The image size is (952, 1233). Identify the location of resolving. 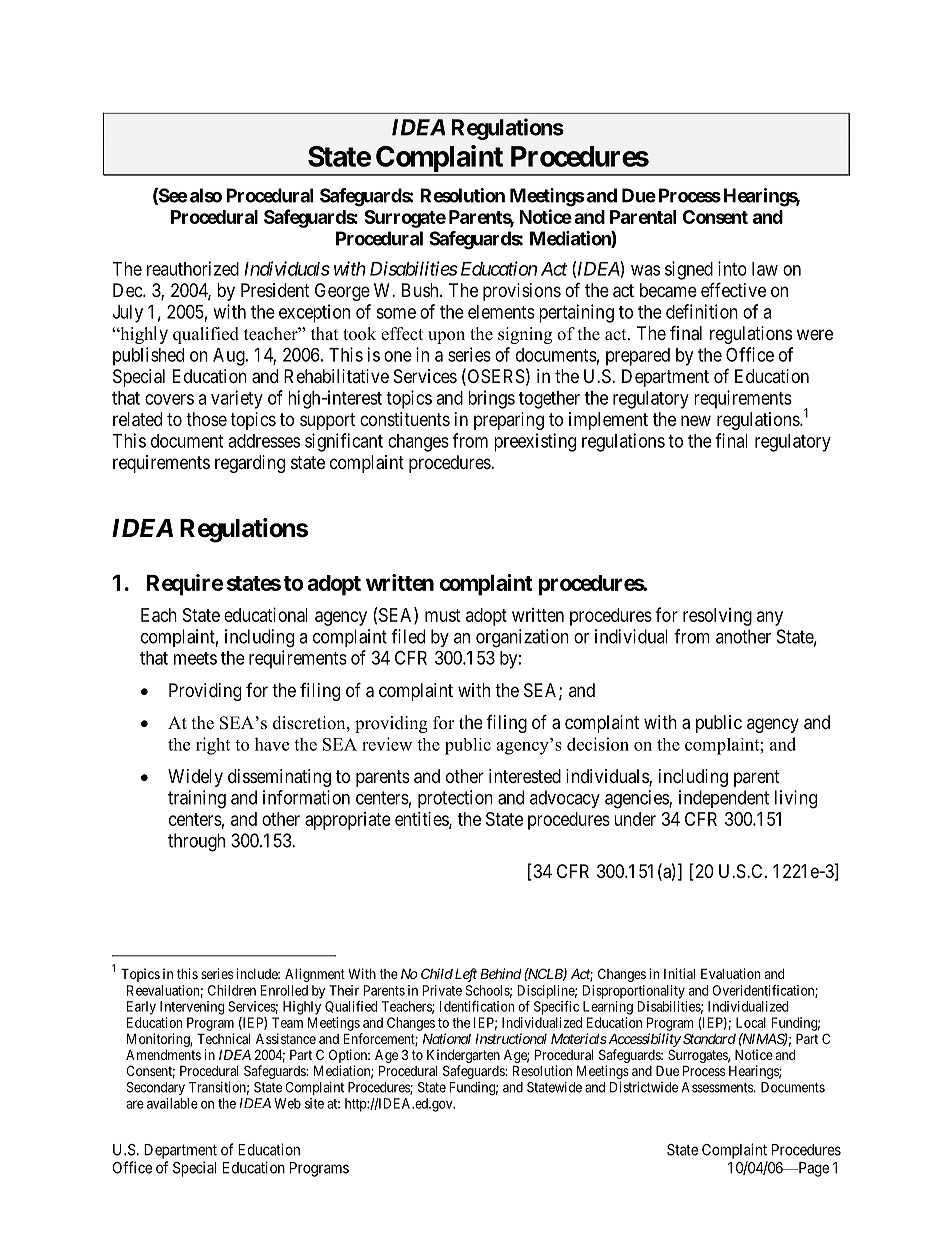
(717, 617).
